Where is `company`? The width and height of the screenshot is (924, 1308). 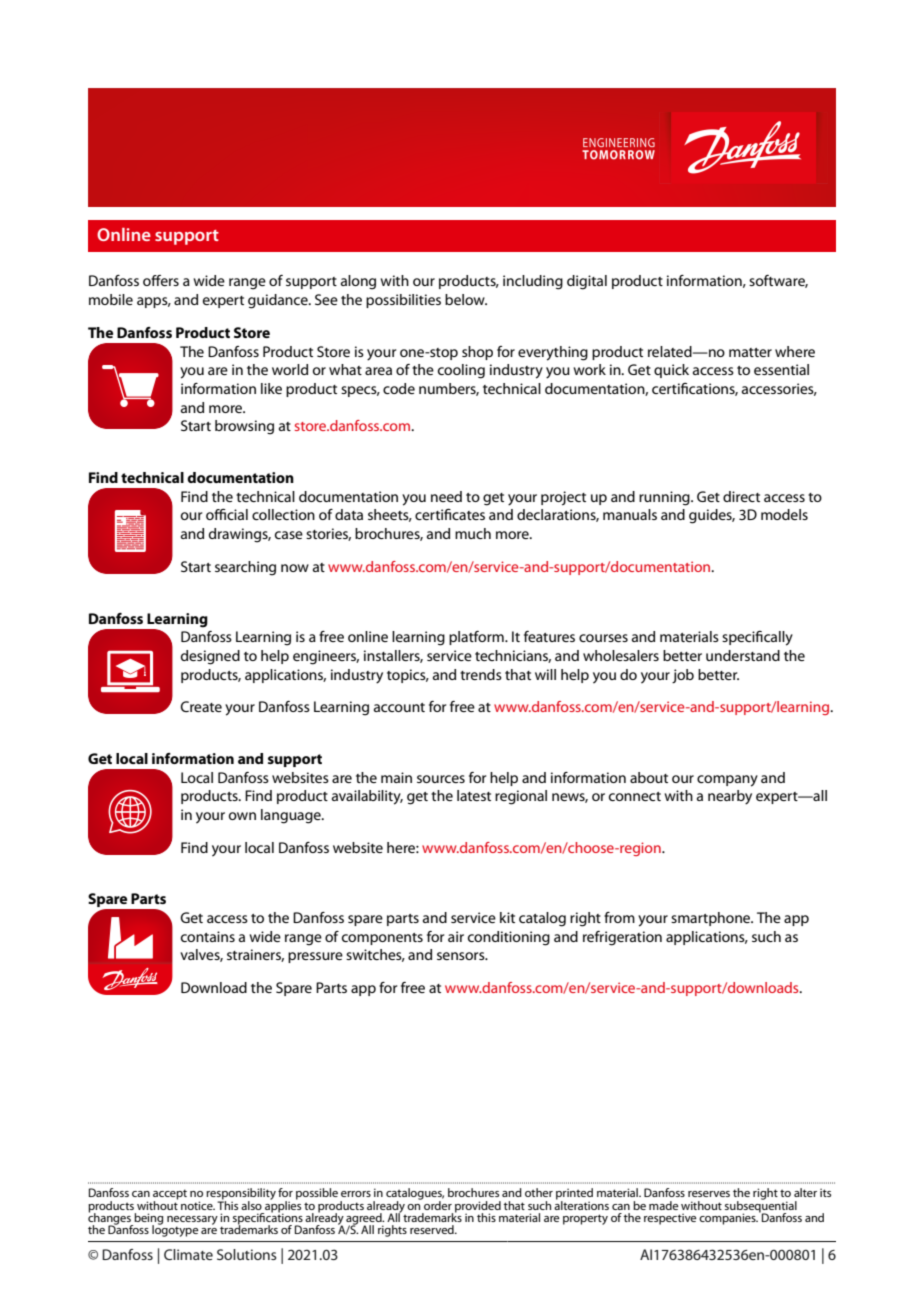 company is located at coordinates (727, 781).
